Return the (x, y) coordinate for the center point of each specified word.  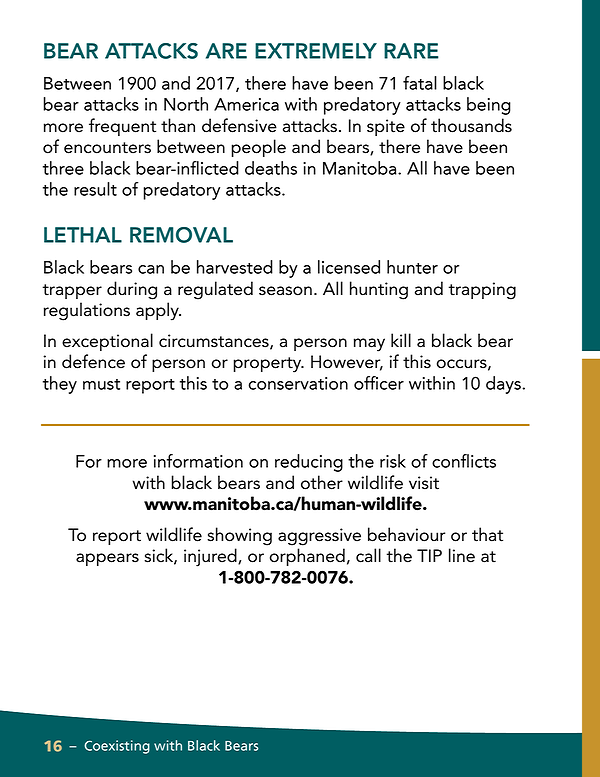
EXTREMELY (316, 51)
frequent (122, 127)
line (462, 555)
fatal (420, 83)
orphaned (307, 557)
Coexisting (117, 747)
